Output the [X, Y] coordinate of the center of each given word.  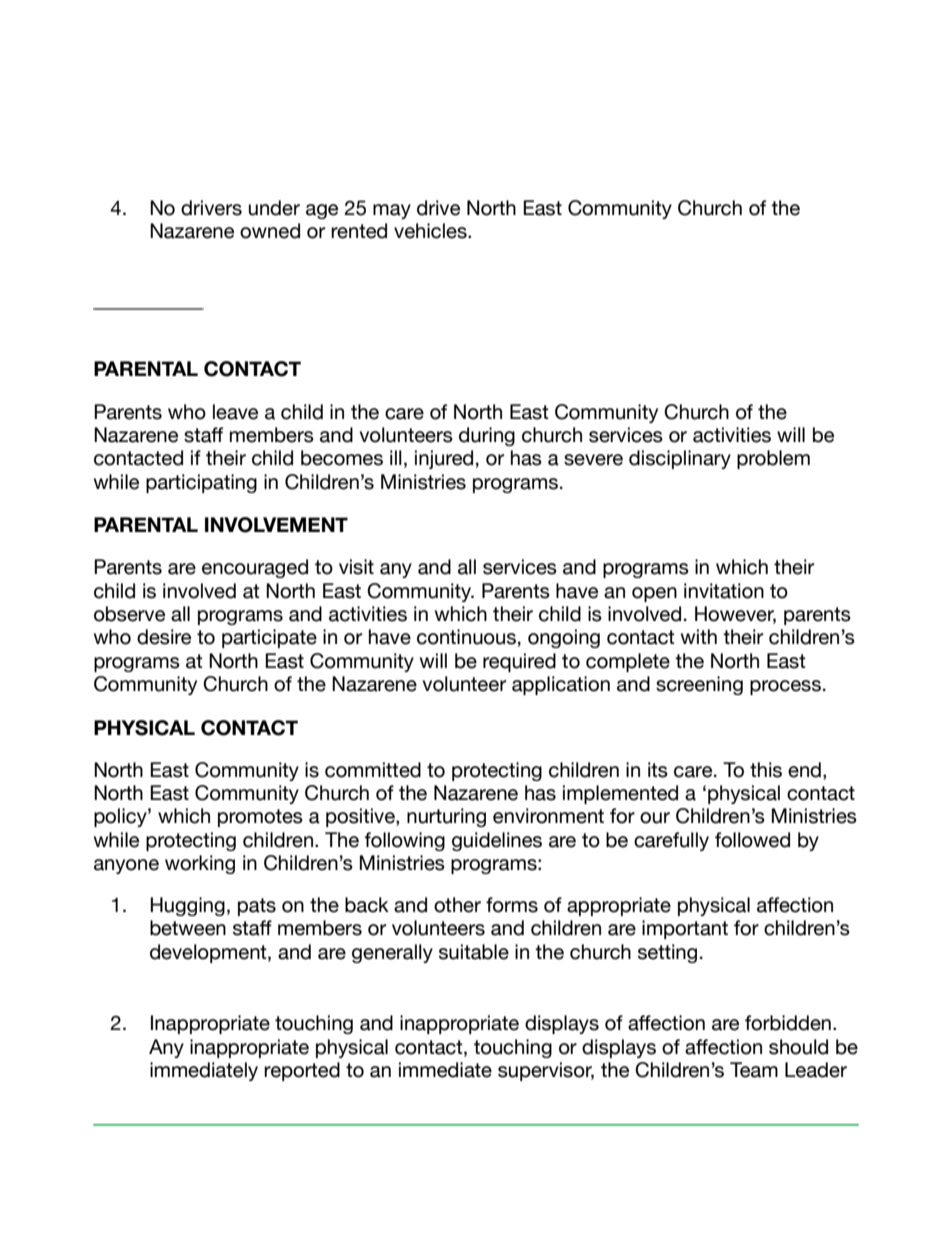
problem [773, 459]
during [487, 436]
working [200, 864]
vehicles [431, 231]
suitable [474, 952]
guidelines [497, 841]
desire [164, 637]
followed [752, 840]
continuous [466, 637]
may [392, 211]
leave [235, 412]
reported [302, 1071]
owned [270, 231]
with [699, 636]
